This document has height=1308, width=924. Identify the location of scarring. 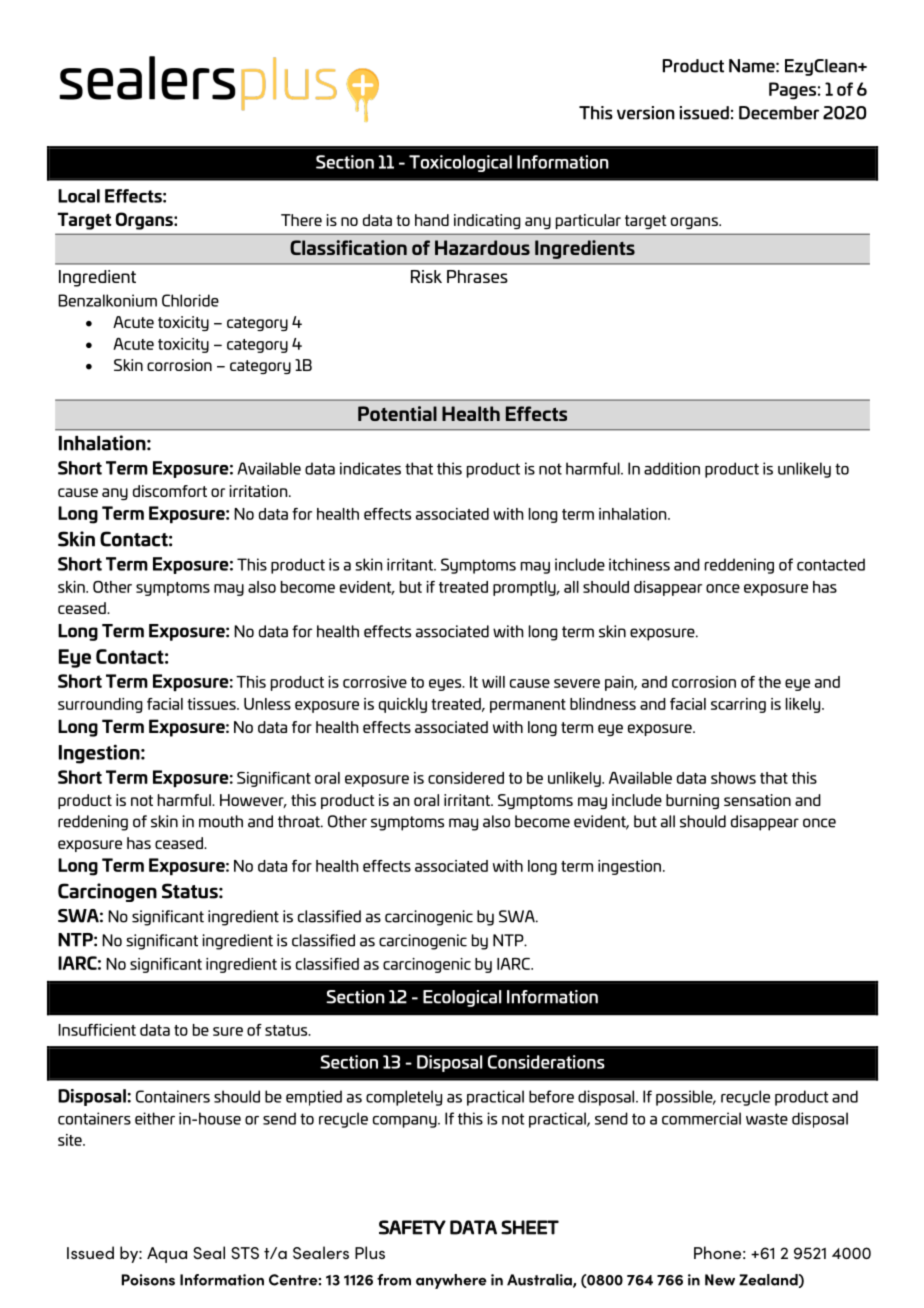
(738, 705).
